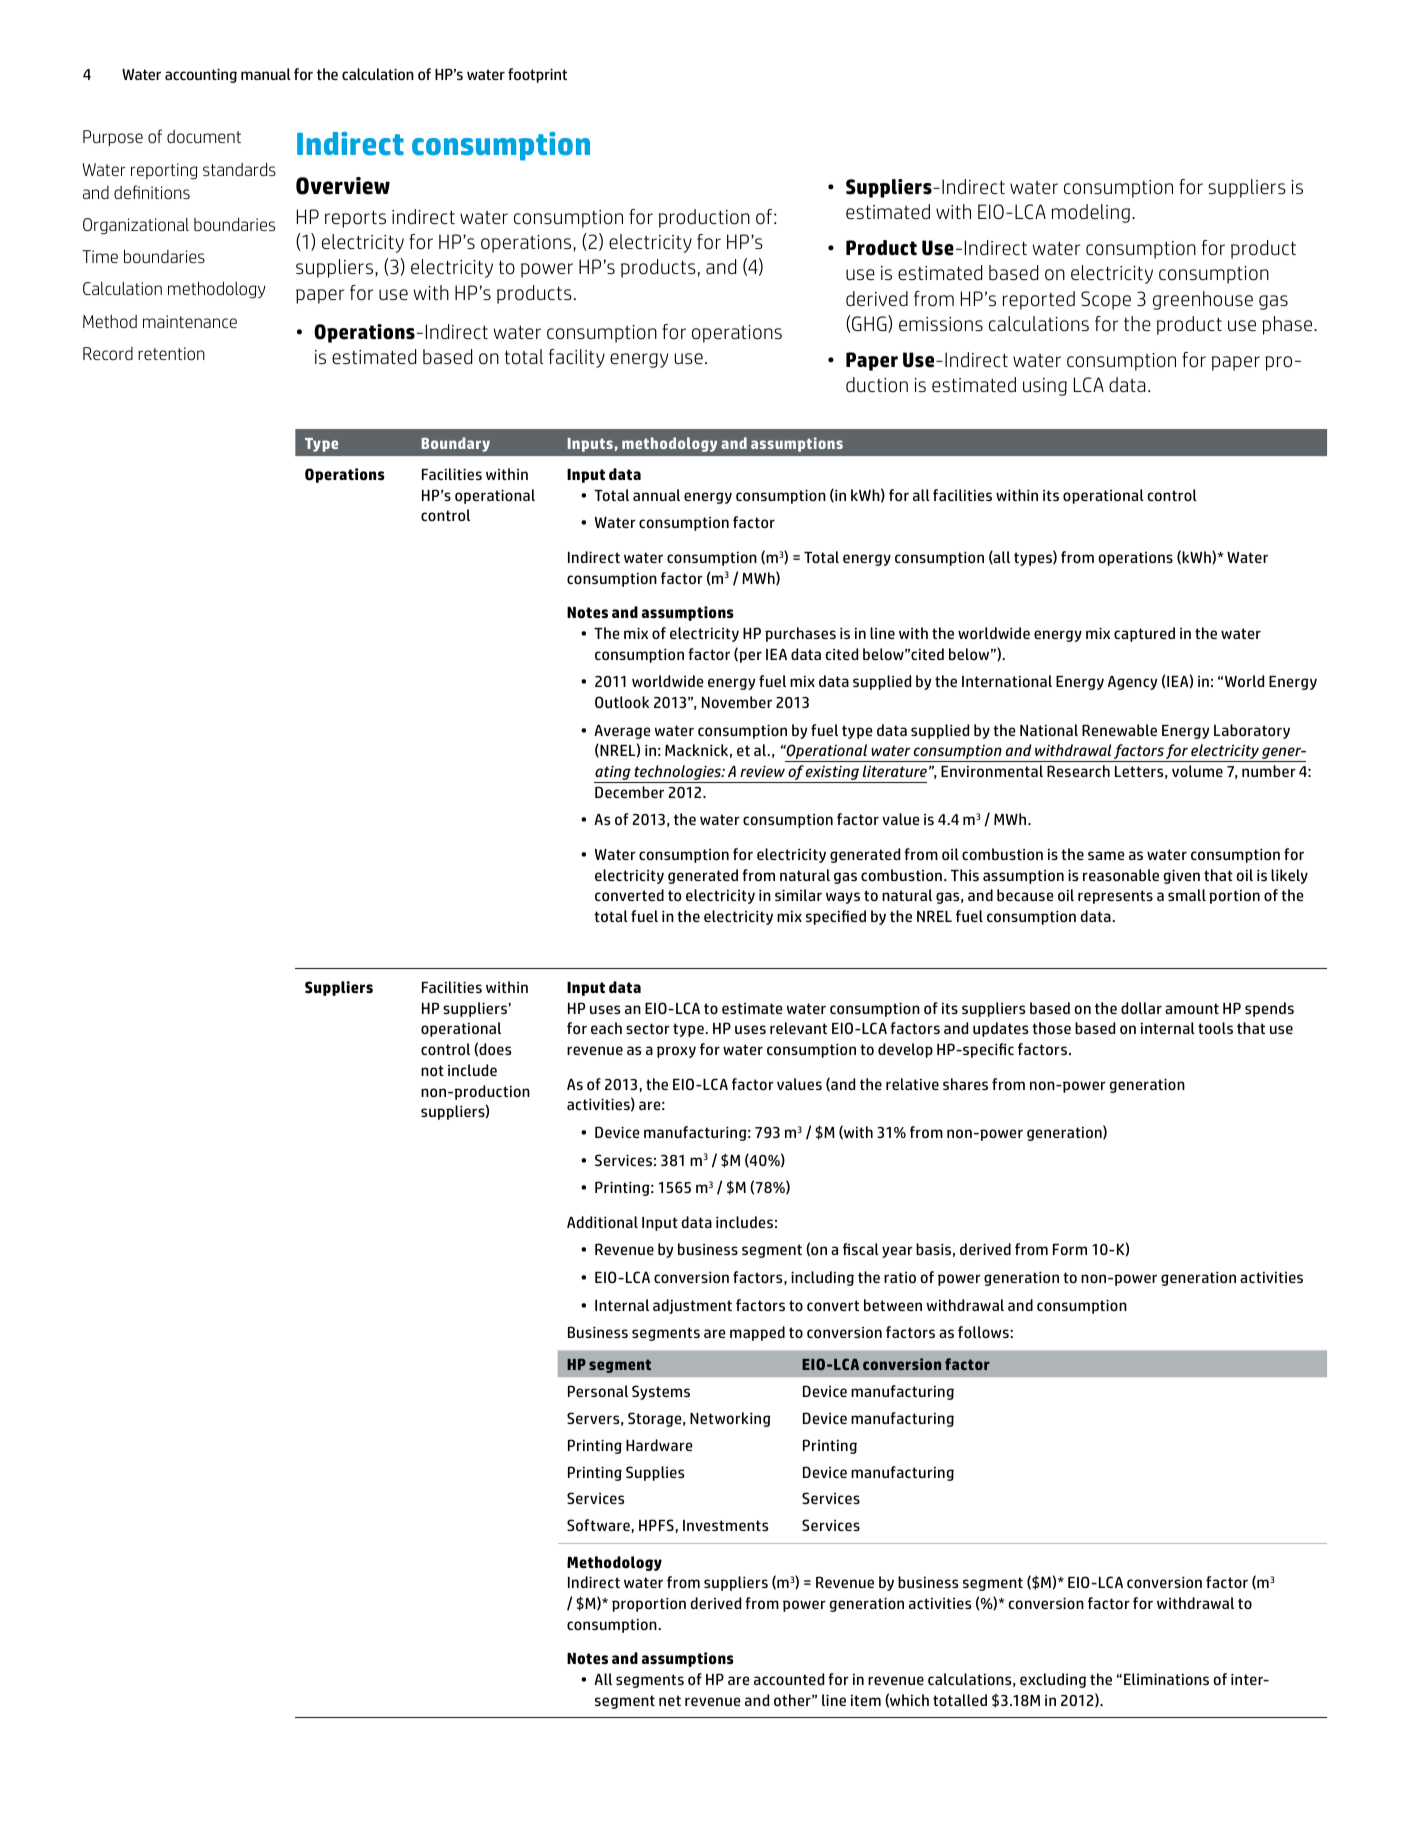  What do you see at coordinates (598, 1525) in the document?
I see `Software` at bounding box center [598, 1525].
